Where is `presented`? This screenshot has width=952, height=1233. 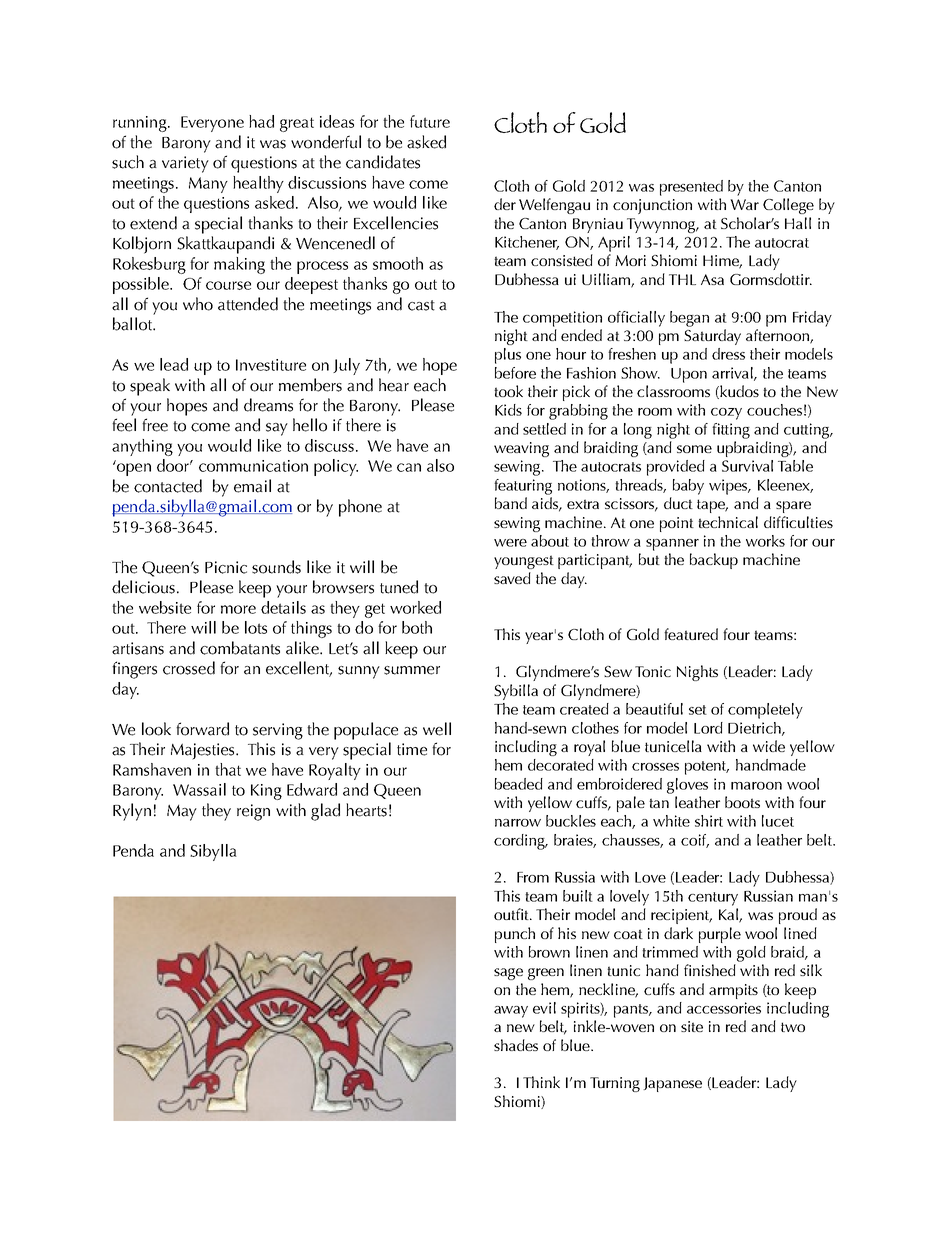
presented is located at coordinates (691, 188).
